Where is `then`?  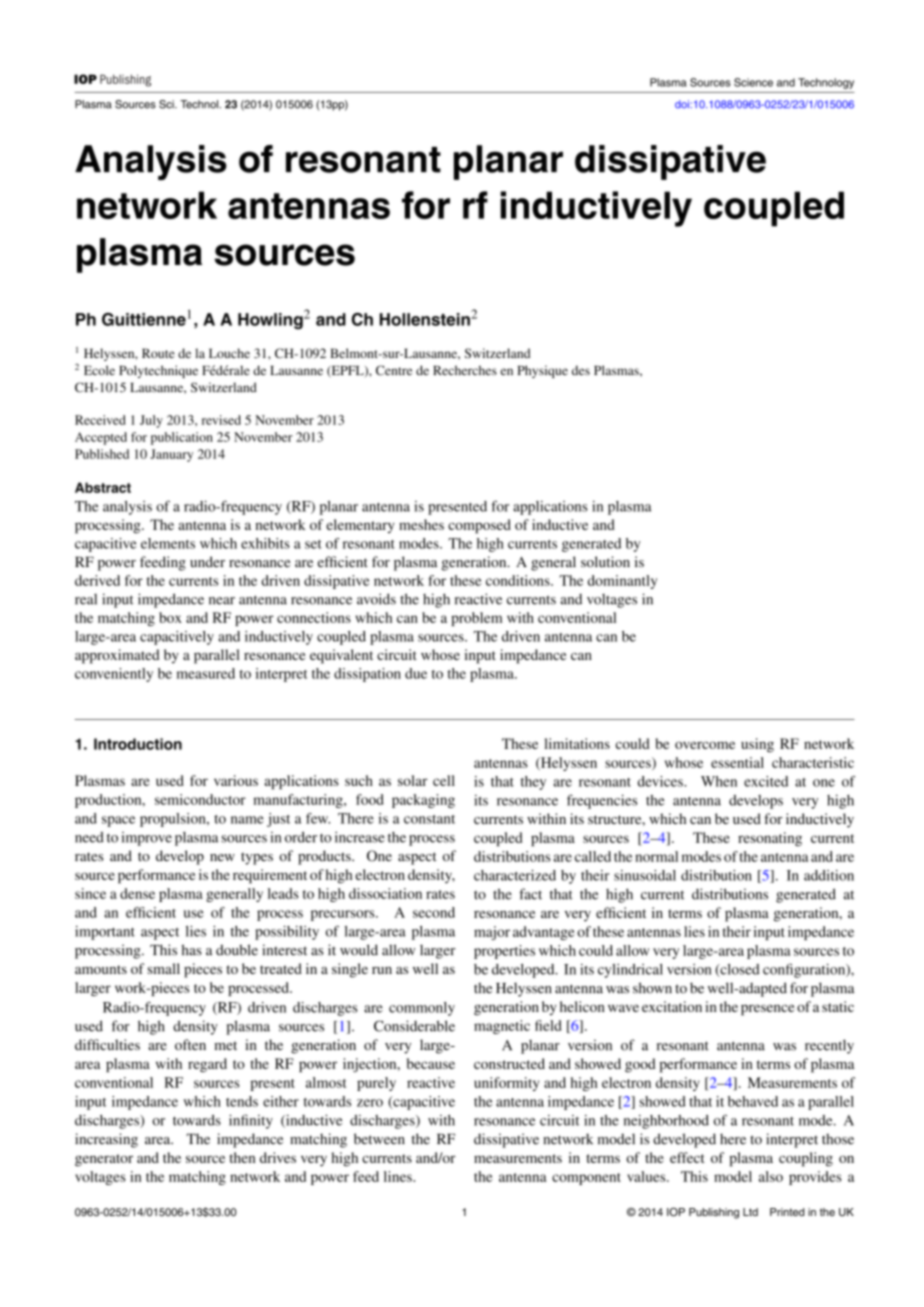
then is located at coordinates (242, 1157).
